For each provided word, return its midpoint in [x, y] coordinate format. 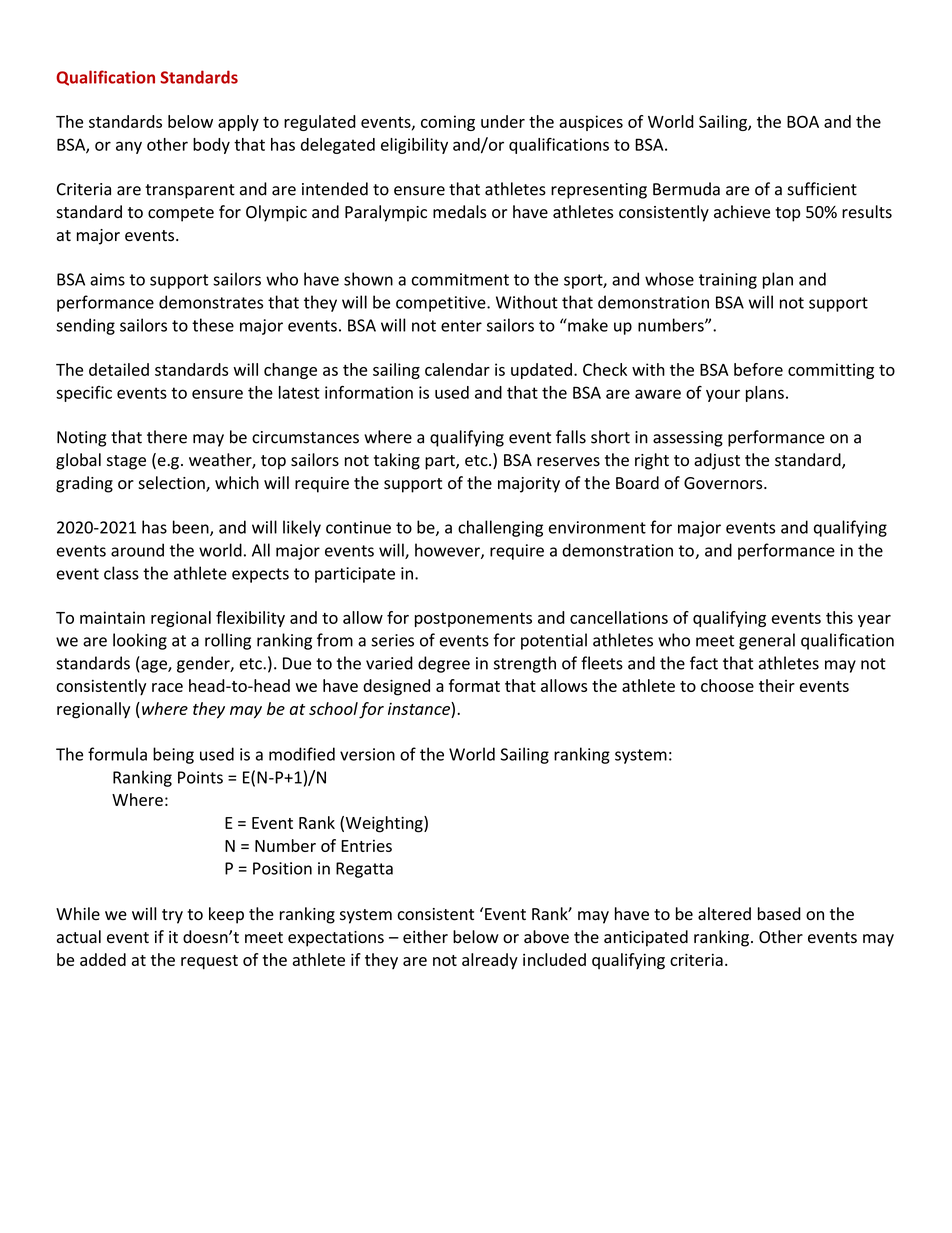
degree [444, 664]
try [172, 916]
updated [541, 371]
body [211, 146]
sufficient [822, 189]
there [167, 437]
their [777, 685]
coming [448, 123]
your [723, 395]
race [167, 687]
